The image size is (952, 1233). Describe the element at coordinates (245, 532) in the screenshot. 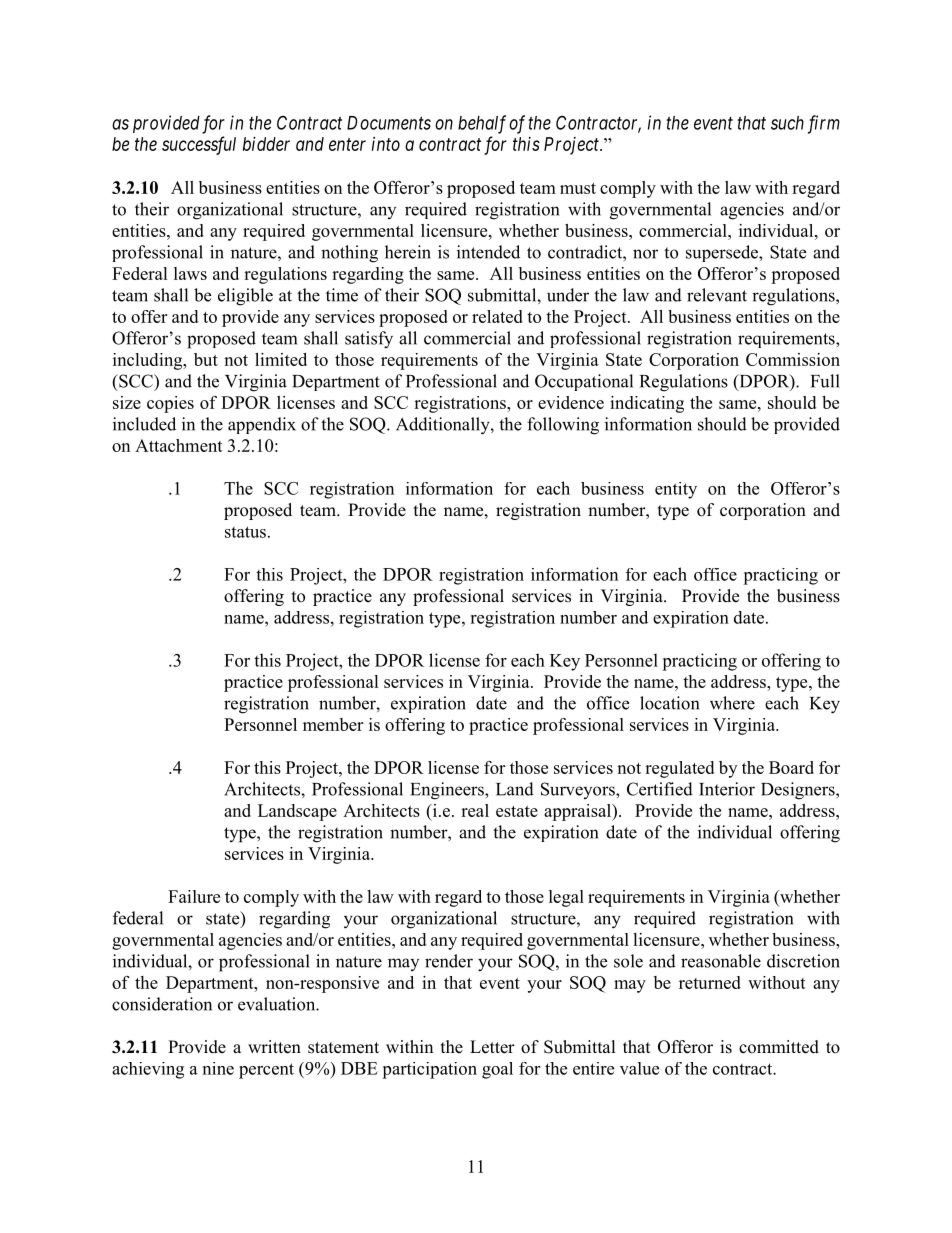

I see `status` at that location.
